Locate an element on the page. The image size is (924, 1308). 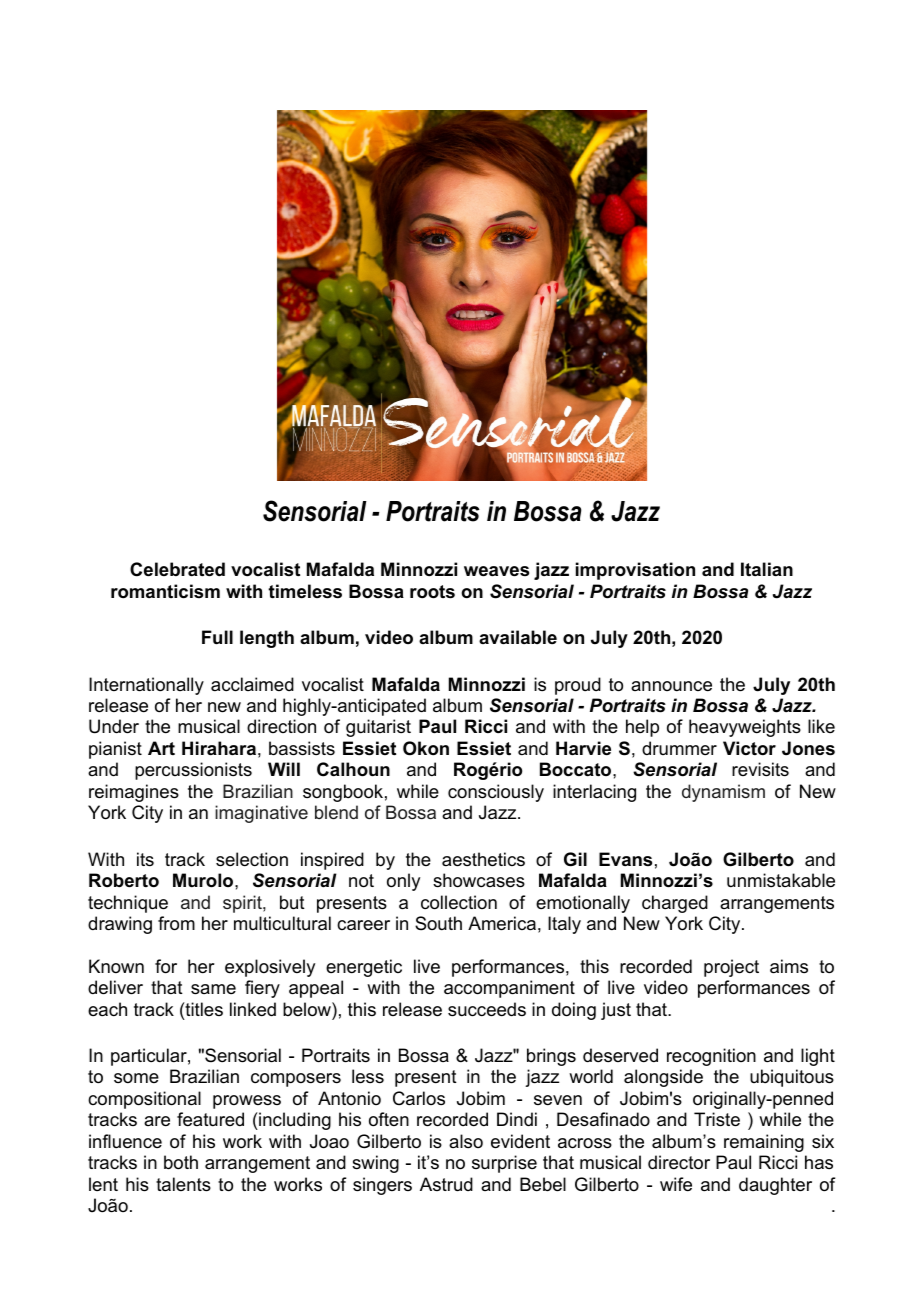
guitarist is located at coordinates (378, 728).
